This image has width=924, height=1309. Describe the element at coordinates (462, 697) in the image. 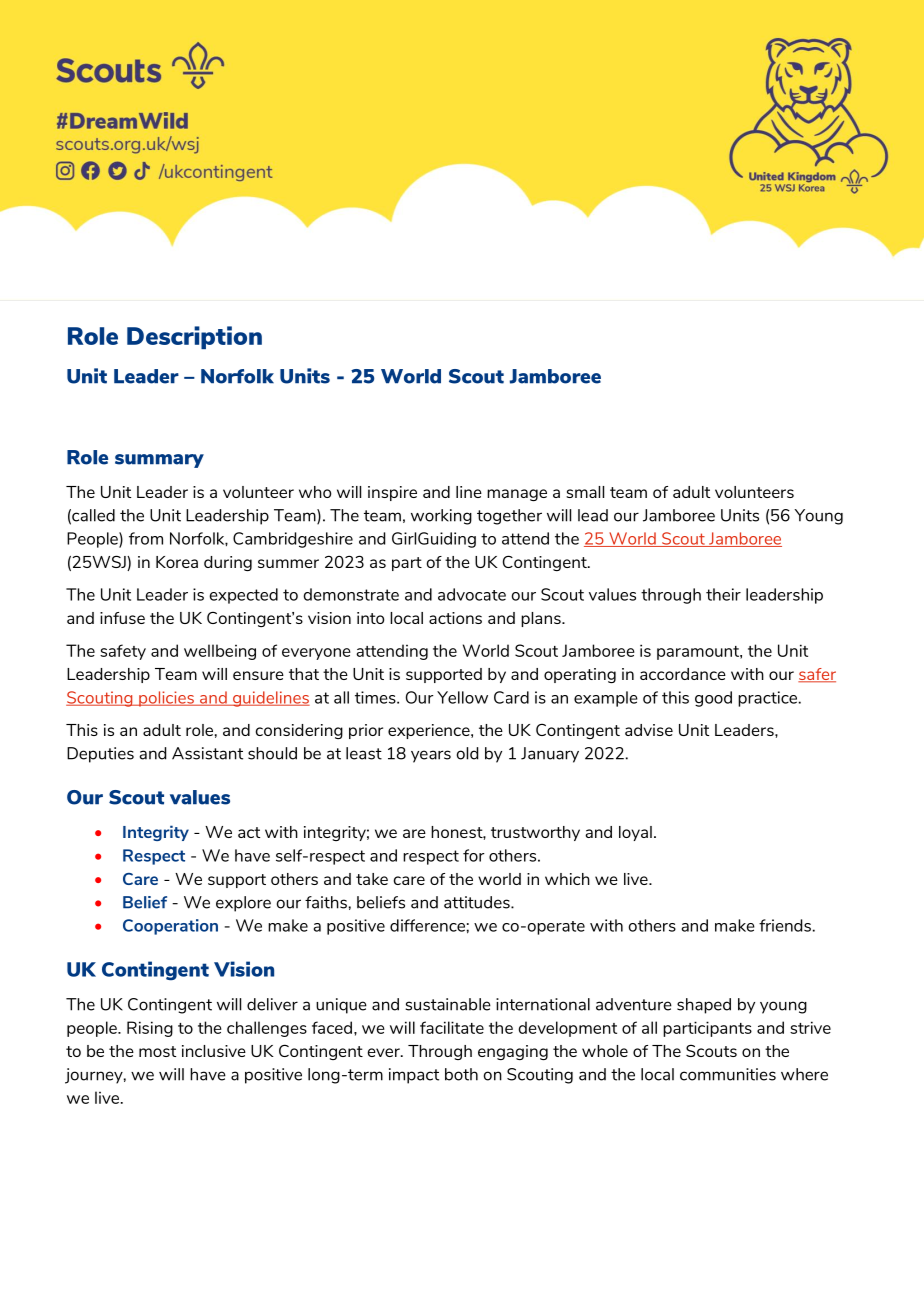

I see `Yellow` at that location.
